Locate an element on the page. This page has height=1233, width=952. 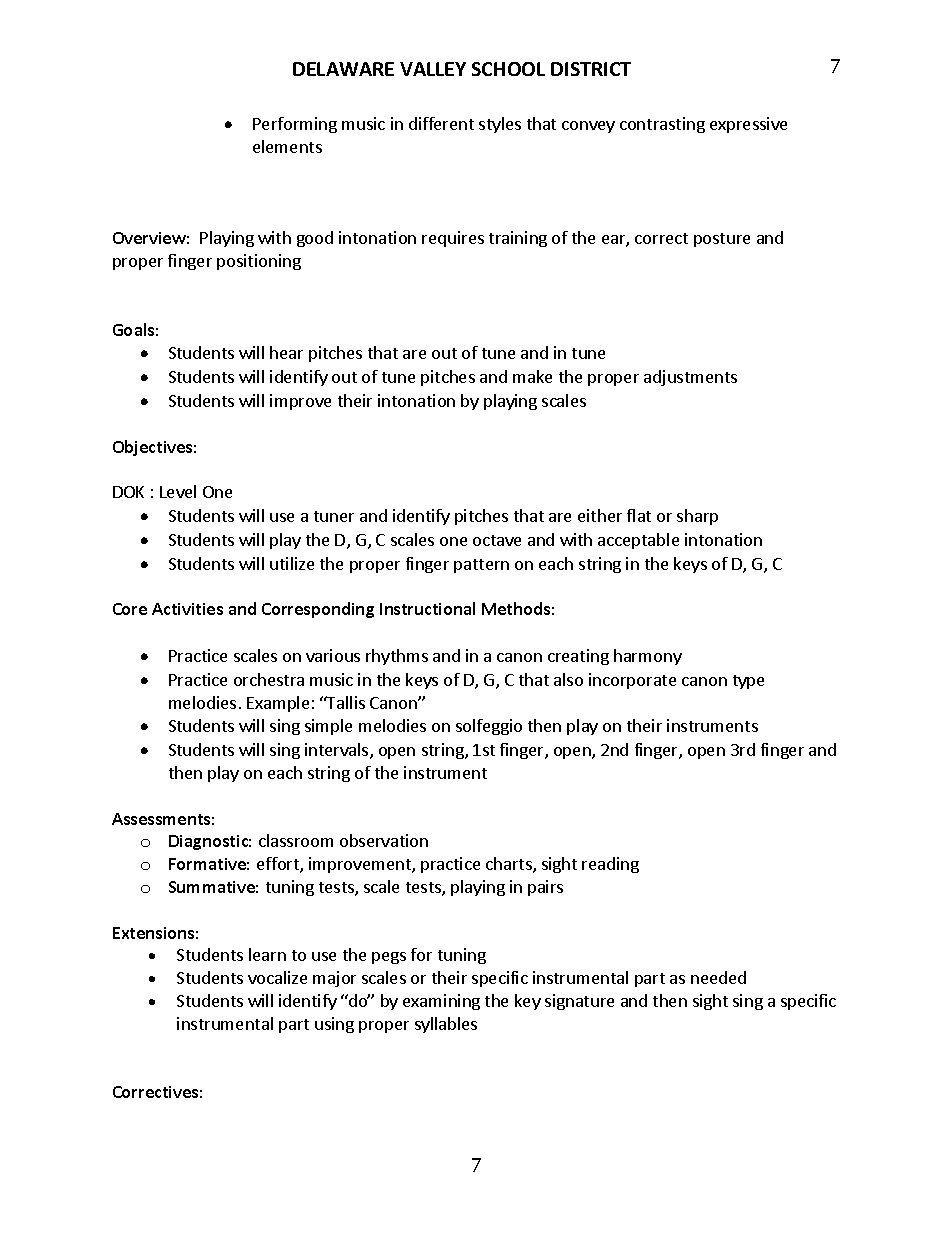
Example is located at coordinates (278, 704).
